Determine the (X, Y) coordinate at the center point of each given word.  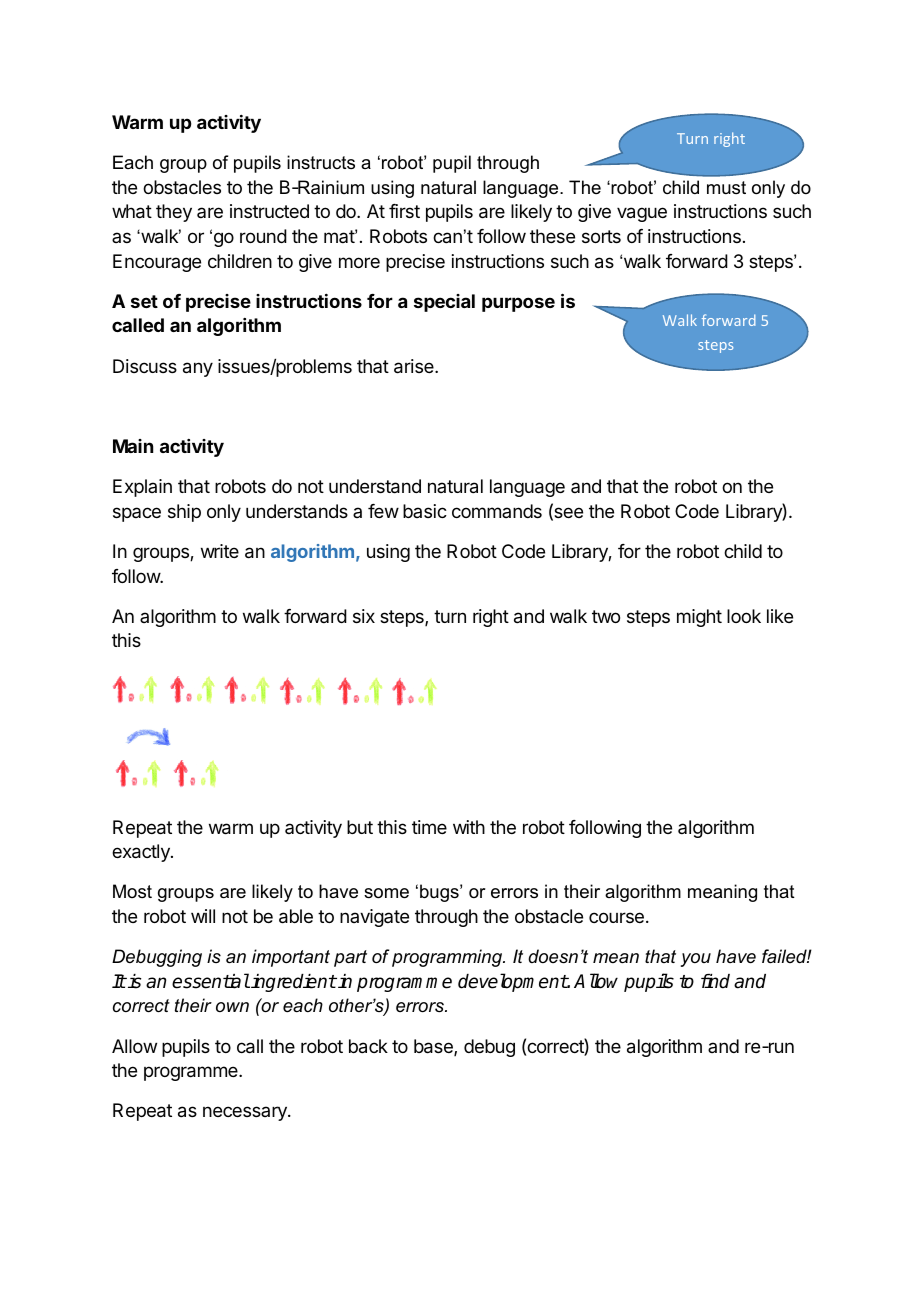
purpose (518, 304)
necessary (246, 1113)
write (220, 551)
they (174, 213)
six (364, 616)
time (429, 827)
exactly (142, 853)
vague (642, 214)
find (715, 981)
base (434, 1047)
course (616, 917)
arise (415, 366)
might (699, 618)
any (198, 369)
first (404, 211)
